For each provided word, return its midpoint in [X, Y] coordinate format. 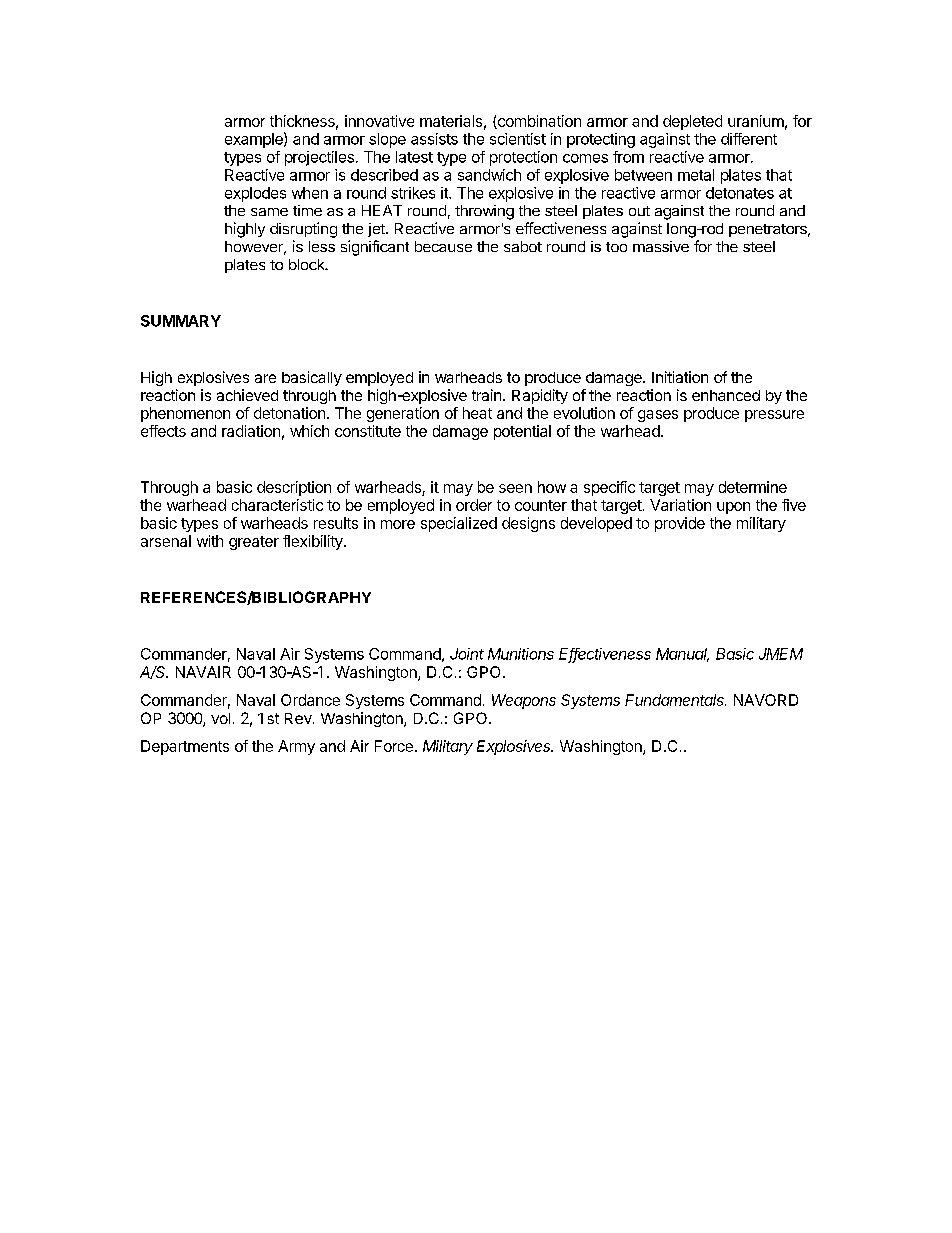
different [749, 139]
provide [680, 524]
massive [661, 246]
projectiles [319, 158]
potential [522, 432]
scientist [518, 139]
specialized [459, 524]
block [308, 264]
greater [254, 543]
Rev [299, 718]
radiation [251, 431]
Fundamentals [675, 700]
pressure [774, 416]
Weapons [524, 701]
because [443, 246]
